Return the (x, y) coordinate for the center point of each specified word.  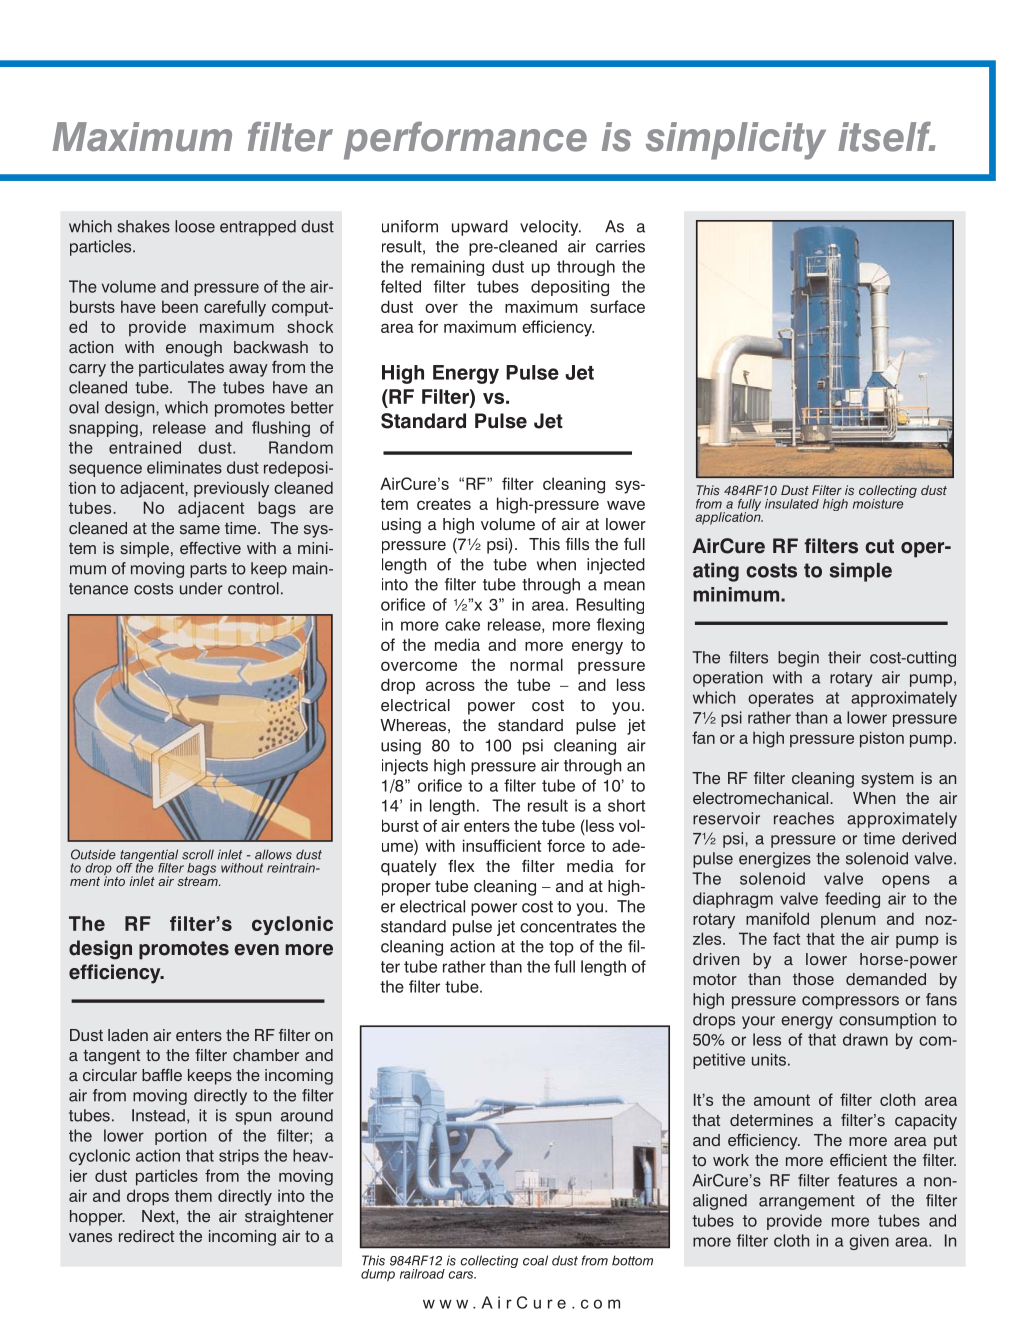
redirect (146, 1236)
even (256, 950)
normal (536, 664)
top (561, 948)
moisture (878, 504)
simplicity (736, 141)
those (813, 979)
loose (195, 226)
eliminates (184, 467)
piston (882, 739)
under (201, 588)
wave (626, 505)
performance (465, 140)
